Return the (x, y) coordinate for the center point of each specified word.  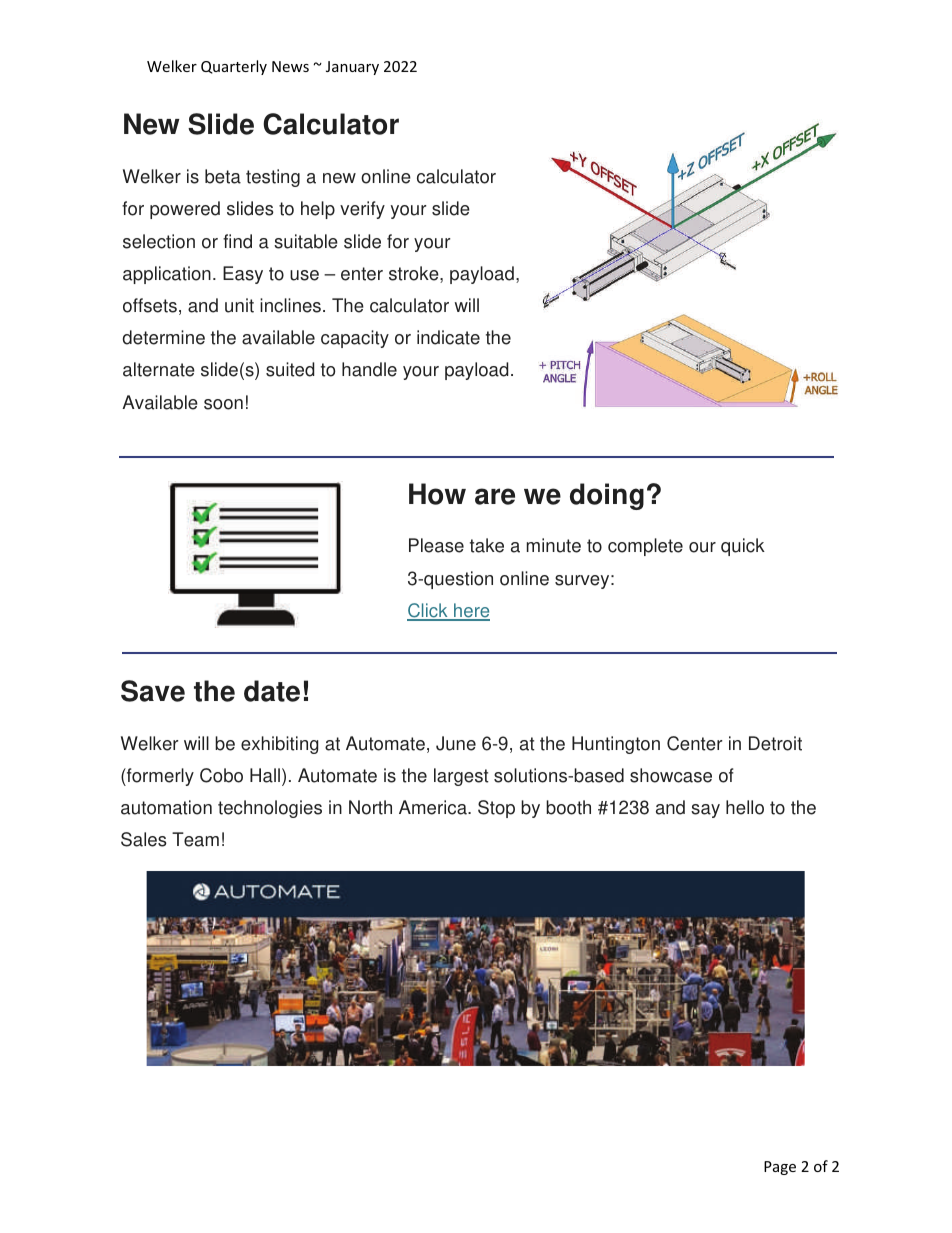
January (352, 68)
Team (195, 839)
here (471, 611)
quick (743, 547)
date (272, 691)
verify (362, 210)
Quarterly (234, 67)
